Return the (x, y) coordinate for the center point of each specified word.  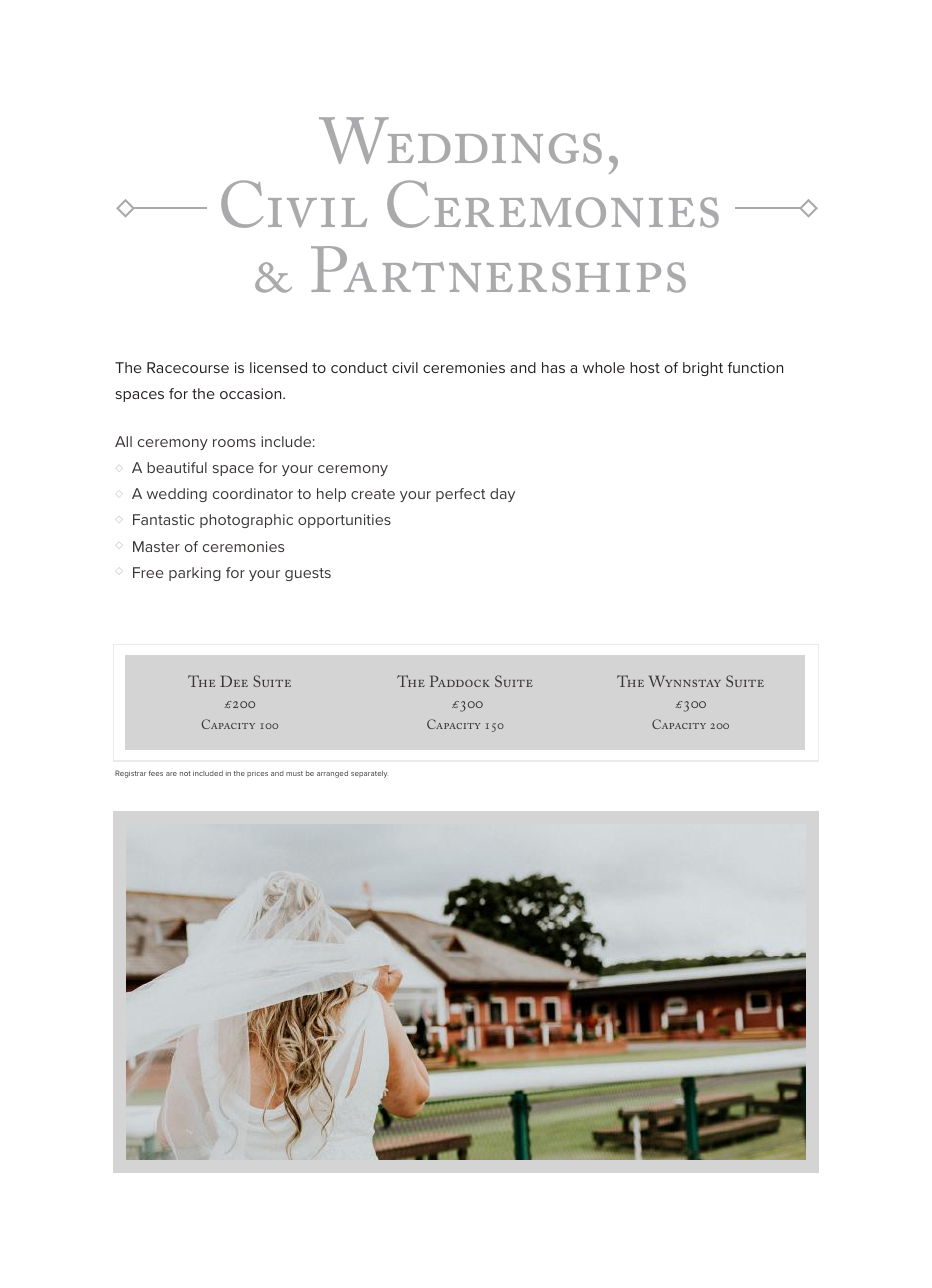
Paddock (460, 681)
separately (369, 774)
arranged (332, 774)
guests (308, 574)
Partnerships (498, 269)
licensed (278, 367)
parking (195, 574)
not (185, 773)
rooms (234, 443)
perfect (460, 495)
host (645, 367)
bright (703, 369)
